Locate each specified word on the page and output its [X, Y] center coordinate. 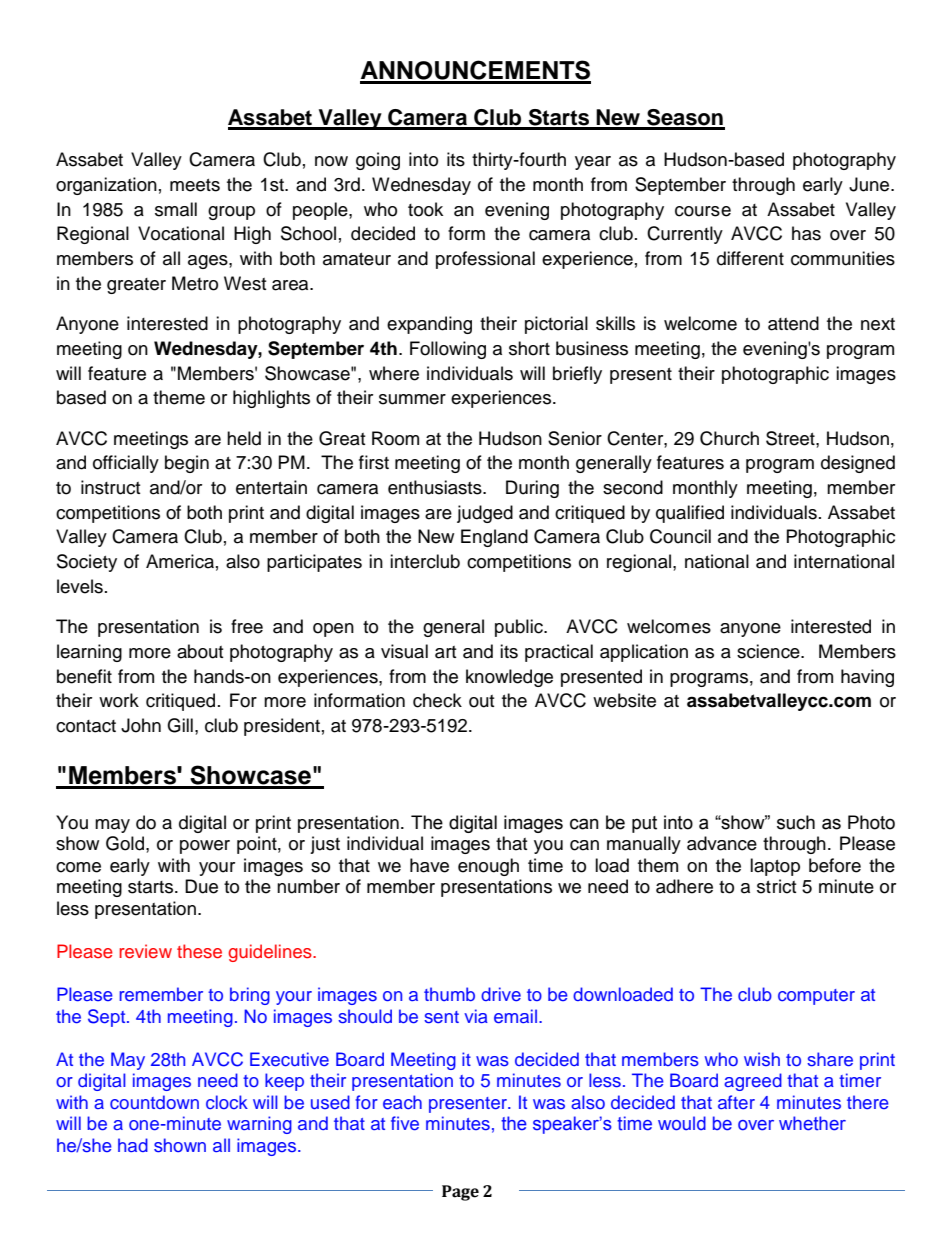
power [205, 847]
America [180, 561]
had [133, 1145]
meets [195, 185]
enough [488, 867]
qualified [690, 514]
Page [460, 1193]
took [425, 209]
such [796, 822]
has [806, 233]
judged [485, 514]
